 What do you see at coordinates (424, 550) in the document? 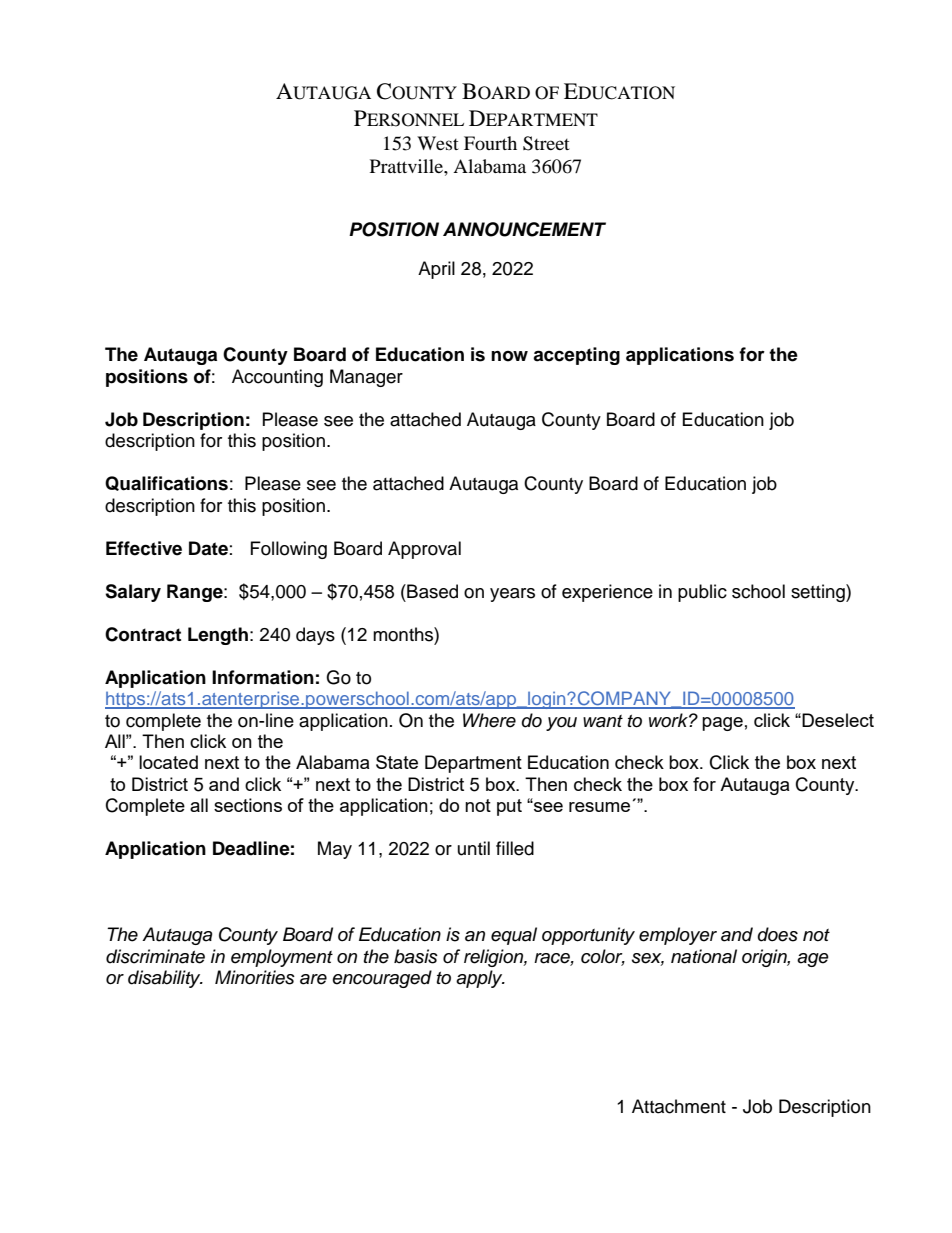
I see `Approval` at bounding box center [424, 550].
